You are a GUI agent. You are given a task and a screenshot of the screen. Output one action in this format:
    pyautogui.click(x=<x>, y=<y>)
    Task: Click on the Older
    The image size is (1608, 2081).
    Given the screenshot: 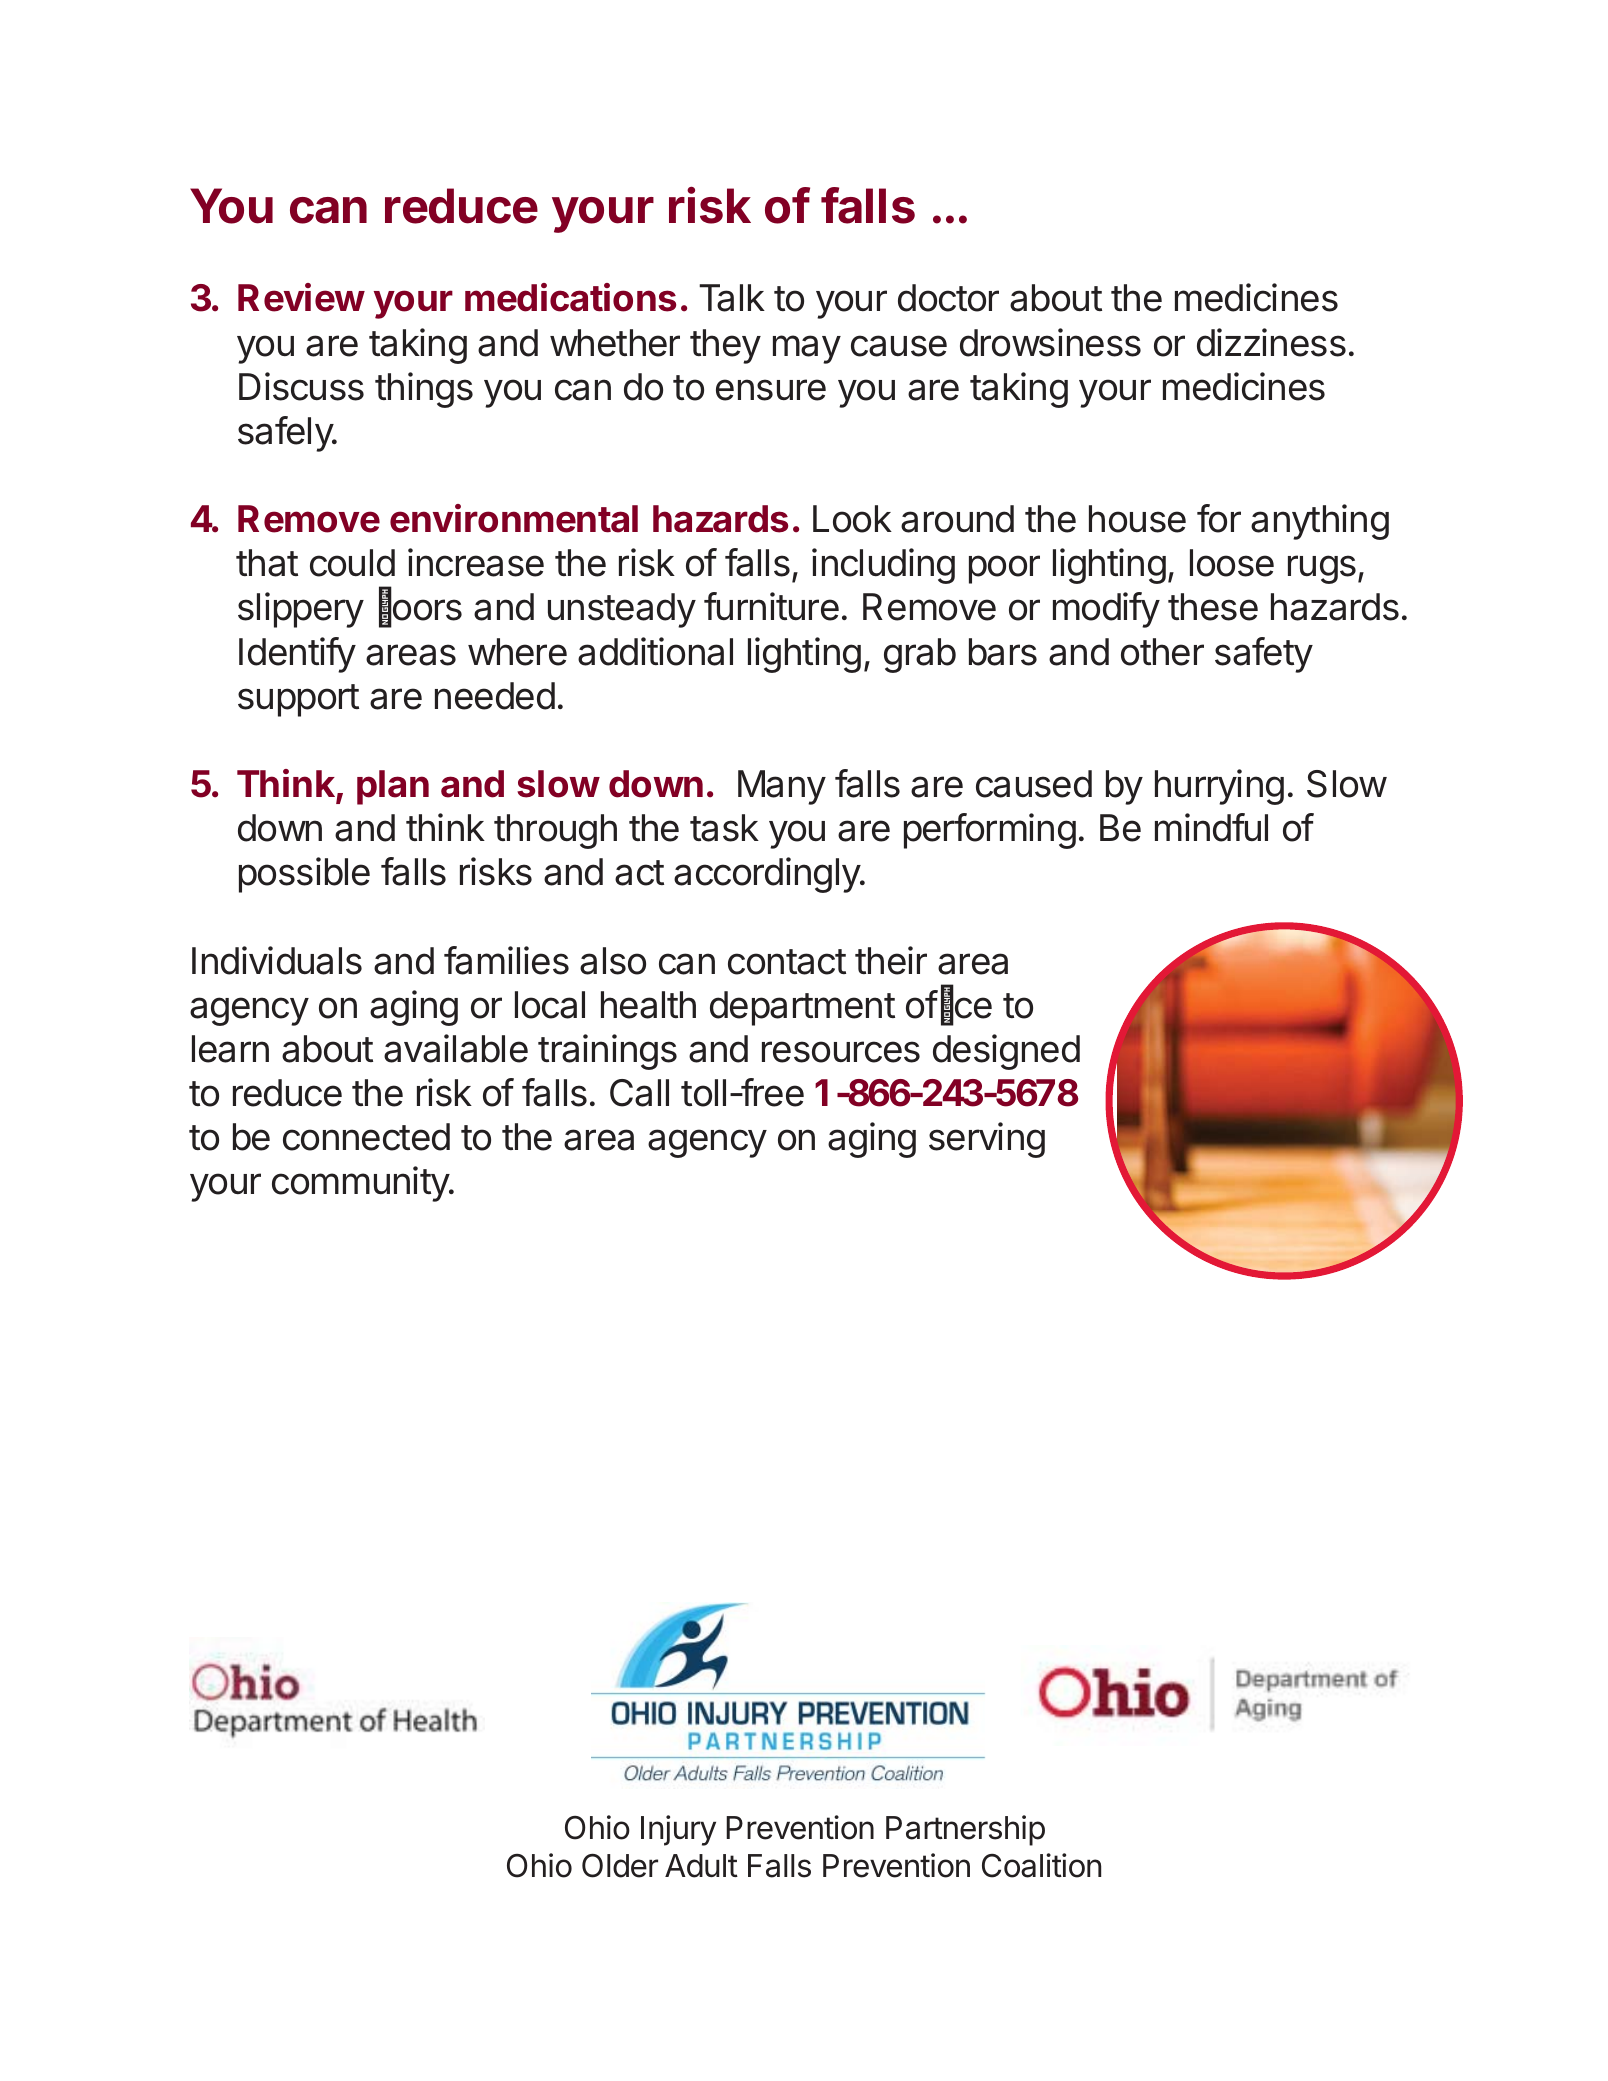 What is the action you would take?
    pyautogui.click(x=620, y=1865)
